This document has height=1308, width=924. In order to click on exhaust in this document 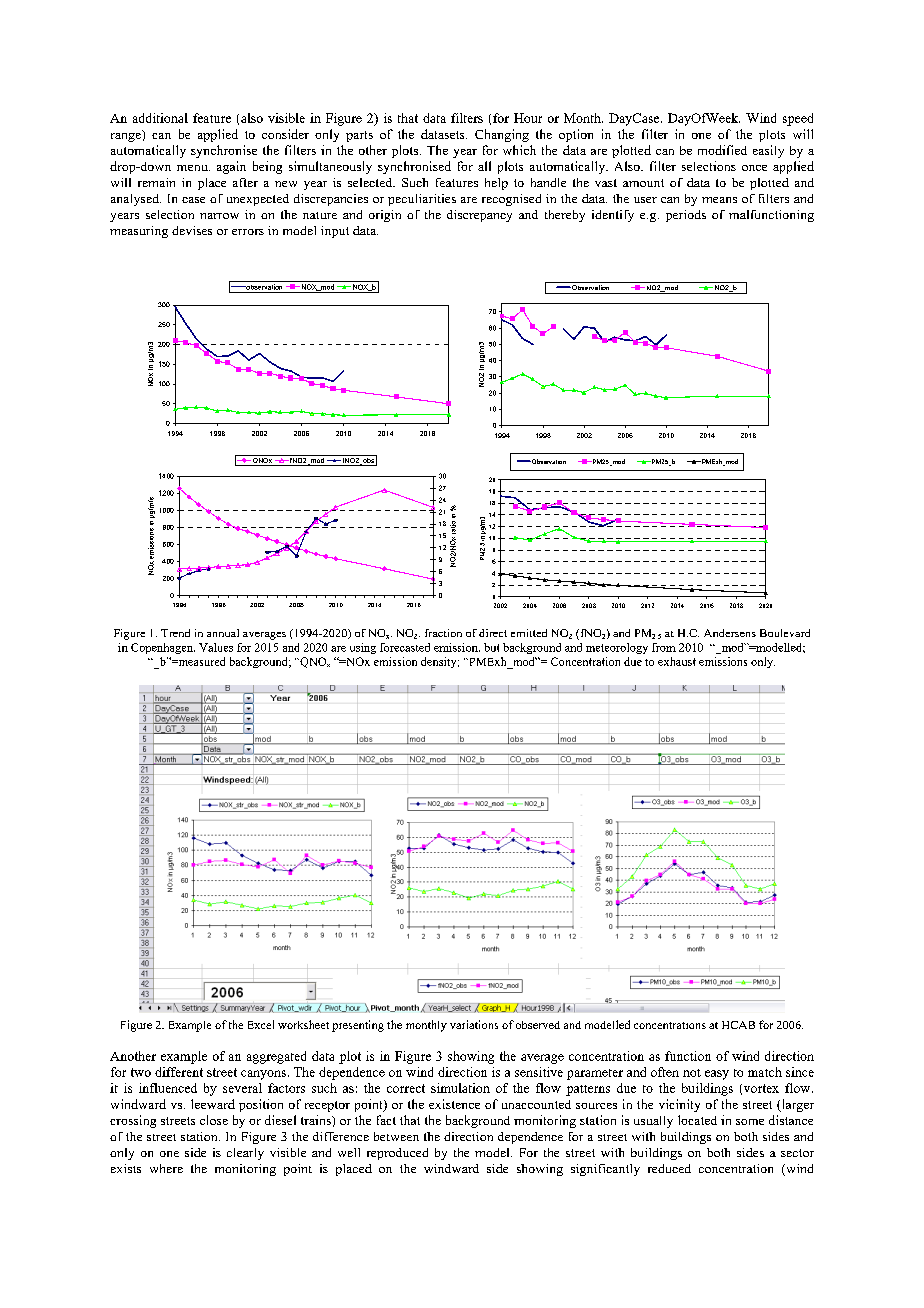, I will do `click(677, 661)`.
